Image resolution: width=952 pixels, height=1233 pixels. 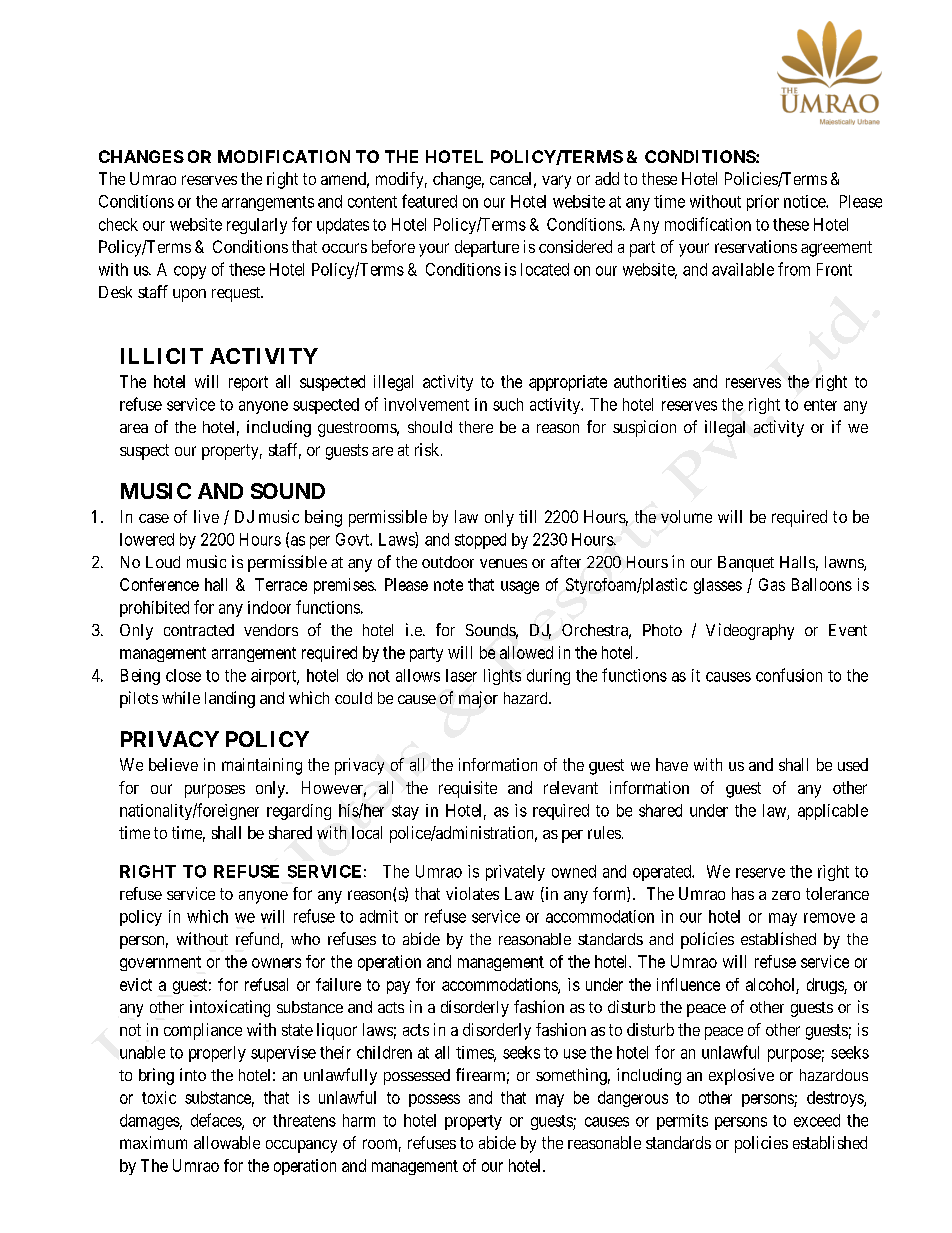 I want to click on allowable, so click(x=227, y=1142).
